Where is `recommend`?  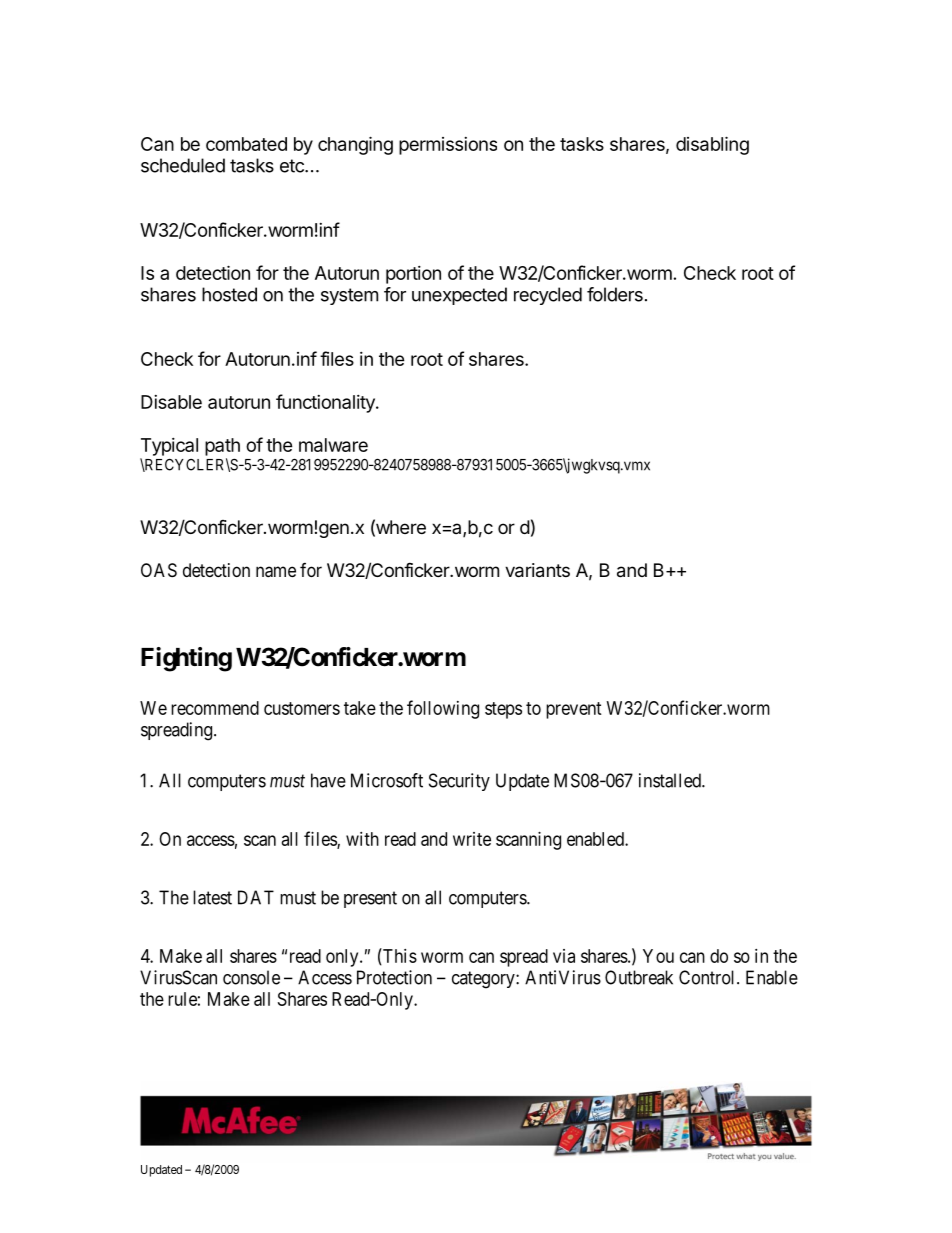 recommend is located at coordinates (215, 708).
